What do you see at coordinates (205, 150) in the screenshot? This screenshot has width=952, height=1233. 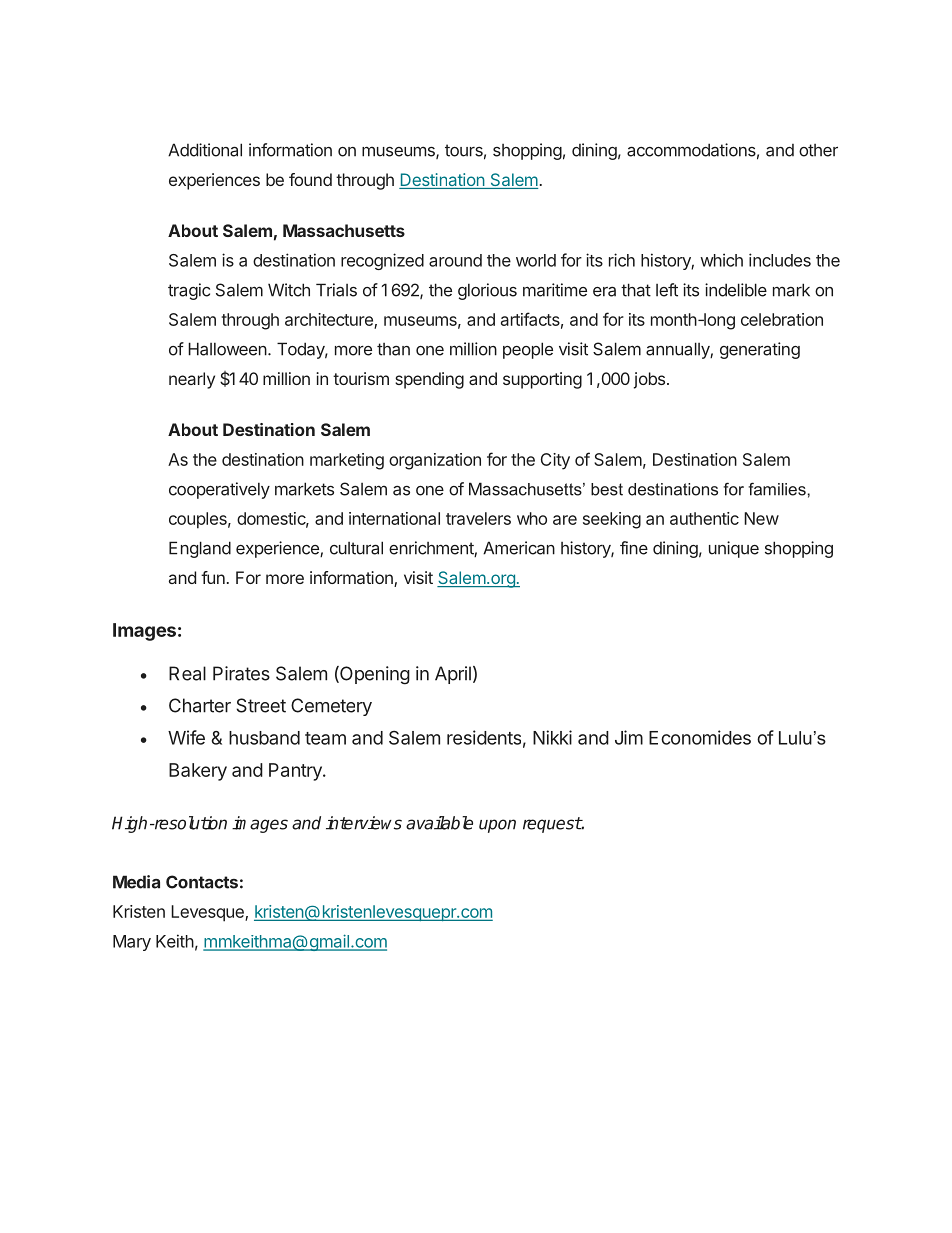 I see `Additional` at bounding box center [205, 150].
